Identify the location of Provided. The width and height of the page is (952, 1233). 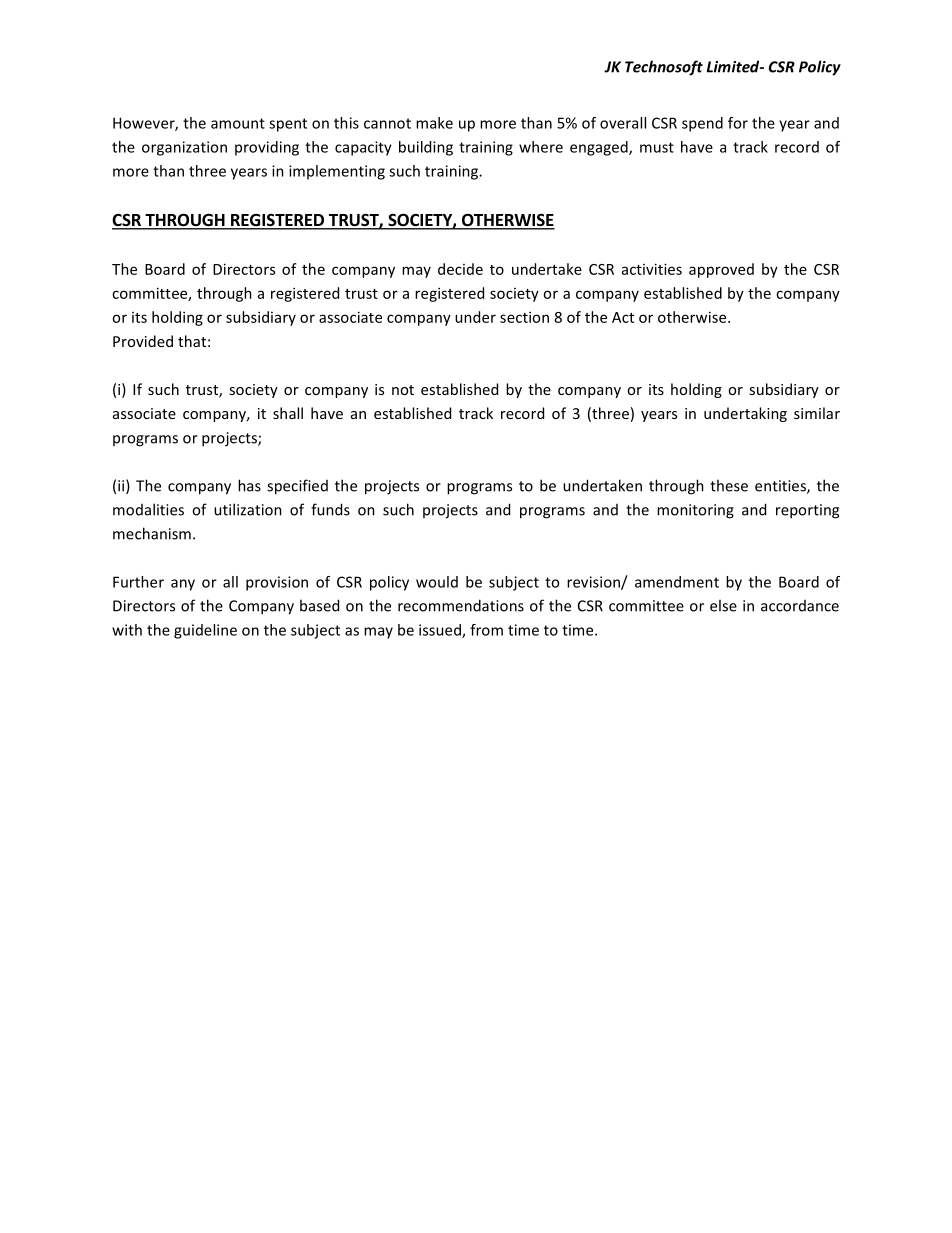
(143, 341).
